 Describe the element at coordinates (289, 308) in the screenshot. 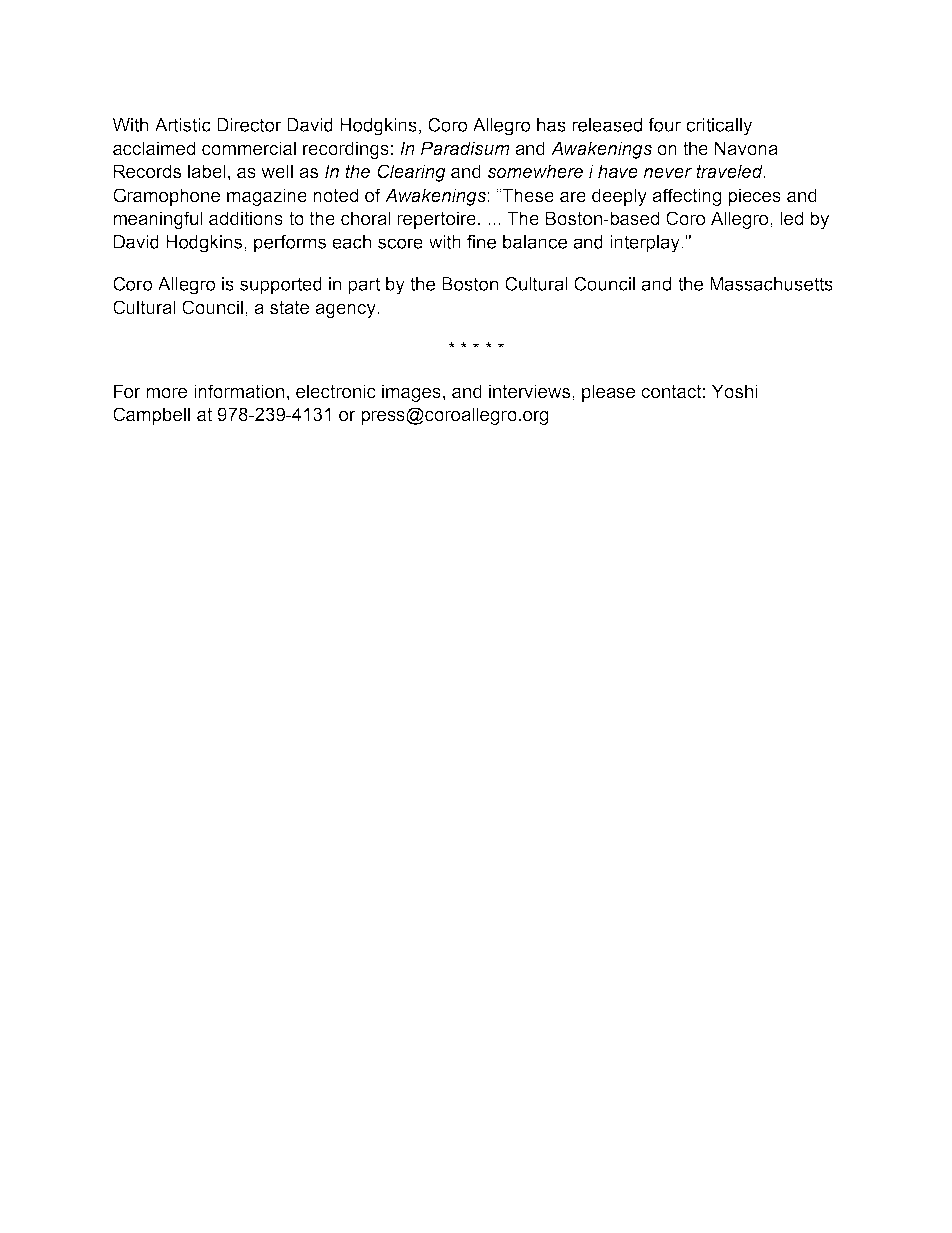

I see `state` at that location.
